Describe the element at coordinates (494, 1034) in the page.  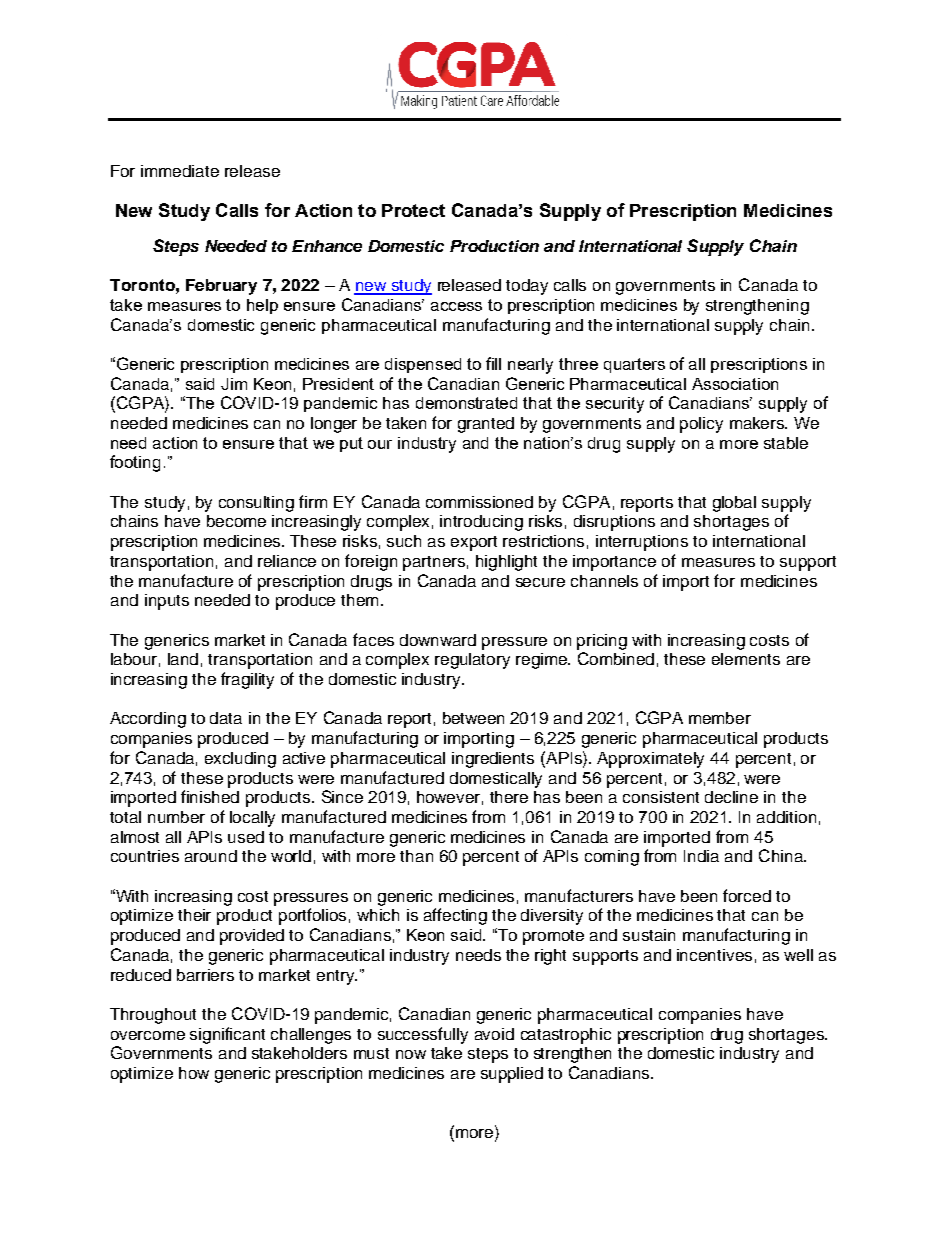
I see `avoid` at that location.
